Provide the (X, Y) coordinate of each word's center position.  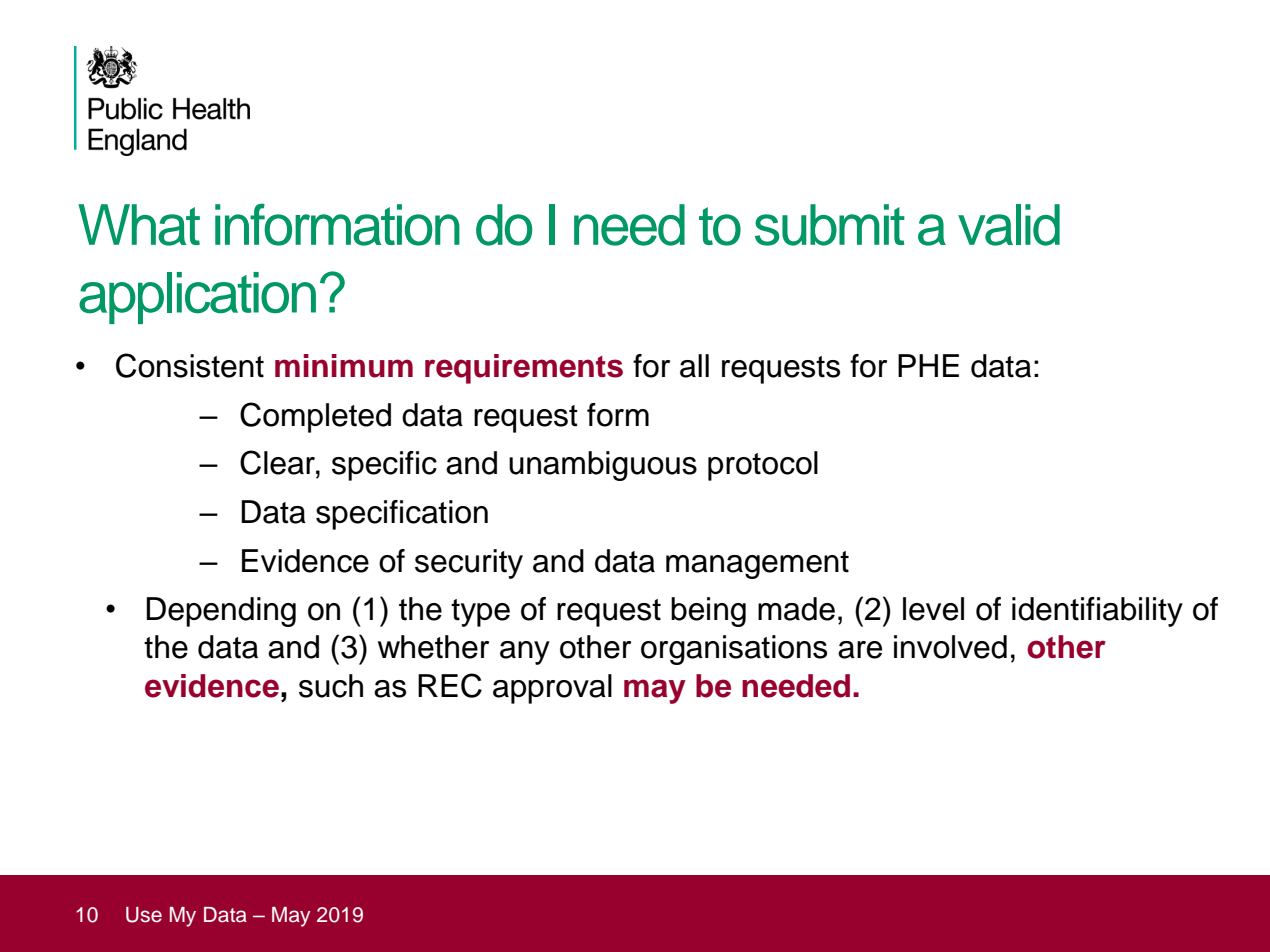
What (139, 225)
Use (144, 915)
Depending (221, 612)
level (933, 609)
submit (830, 225)
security (469, 564)
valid (1009, 225)
